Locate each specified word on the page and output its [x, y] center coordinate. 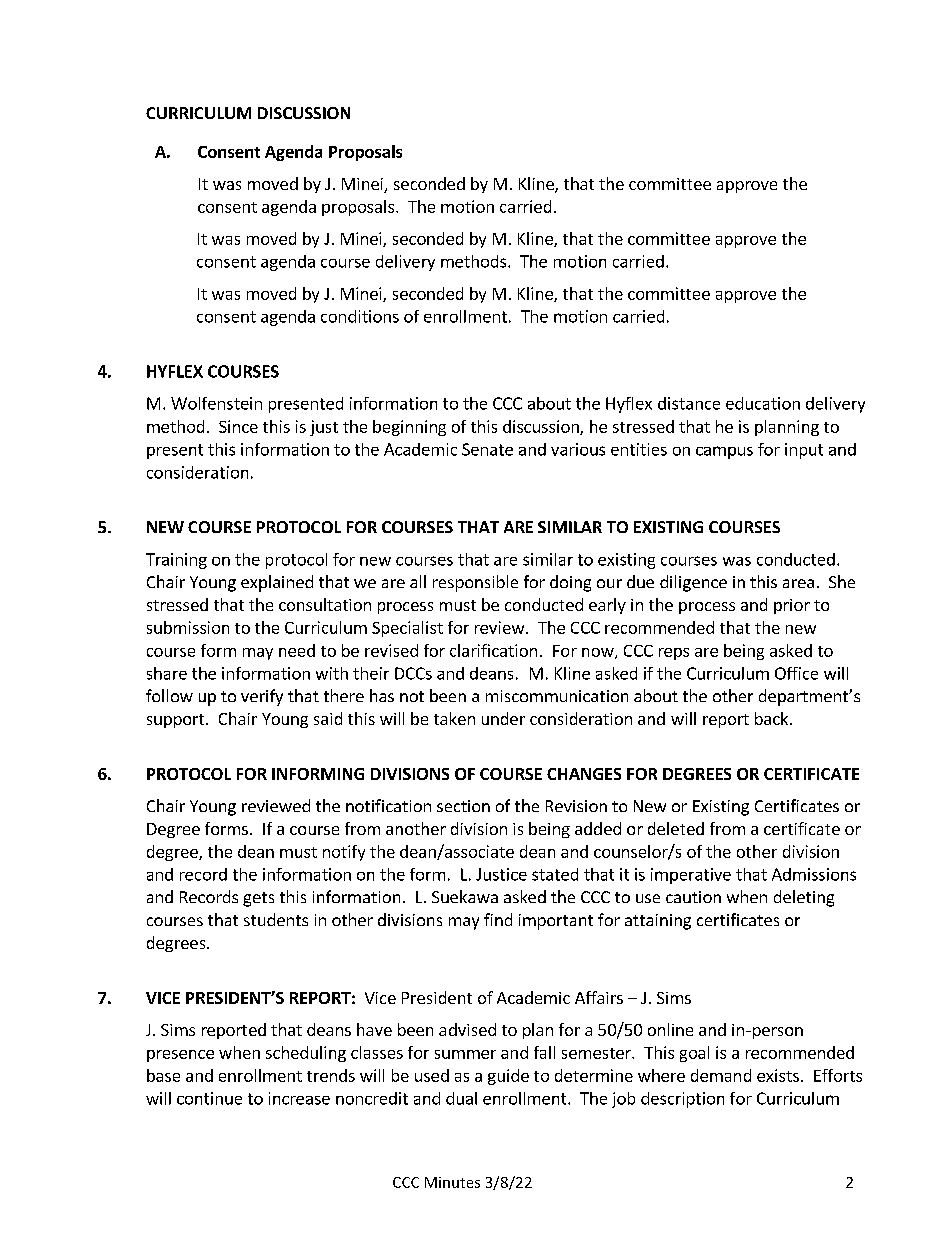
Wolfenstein [216, 403]
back [773, 718]
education [763, 403]
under [503, 718]
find [498, 919]
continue [209, 1098]
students [276, 919]
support [175, 721]
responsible [475, 583]
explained [277, 583]
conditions [360, 316]
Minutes [452, 1182]
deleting [804, 898]
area [798, 583]
